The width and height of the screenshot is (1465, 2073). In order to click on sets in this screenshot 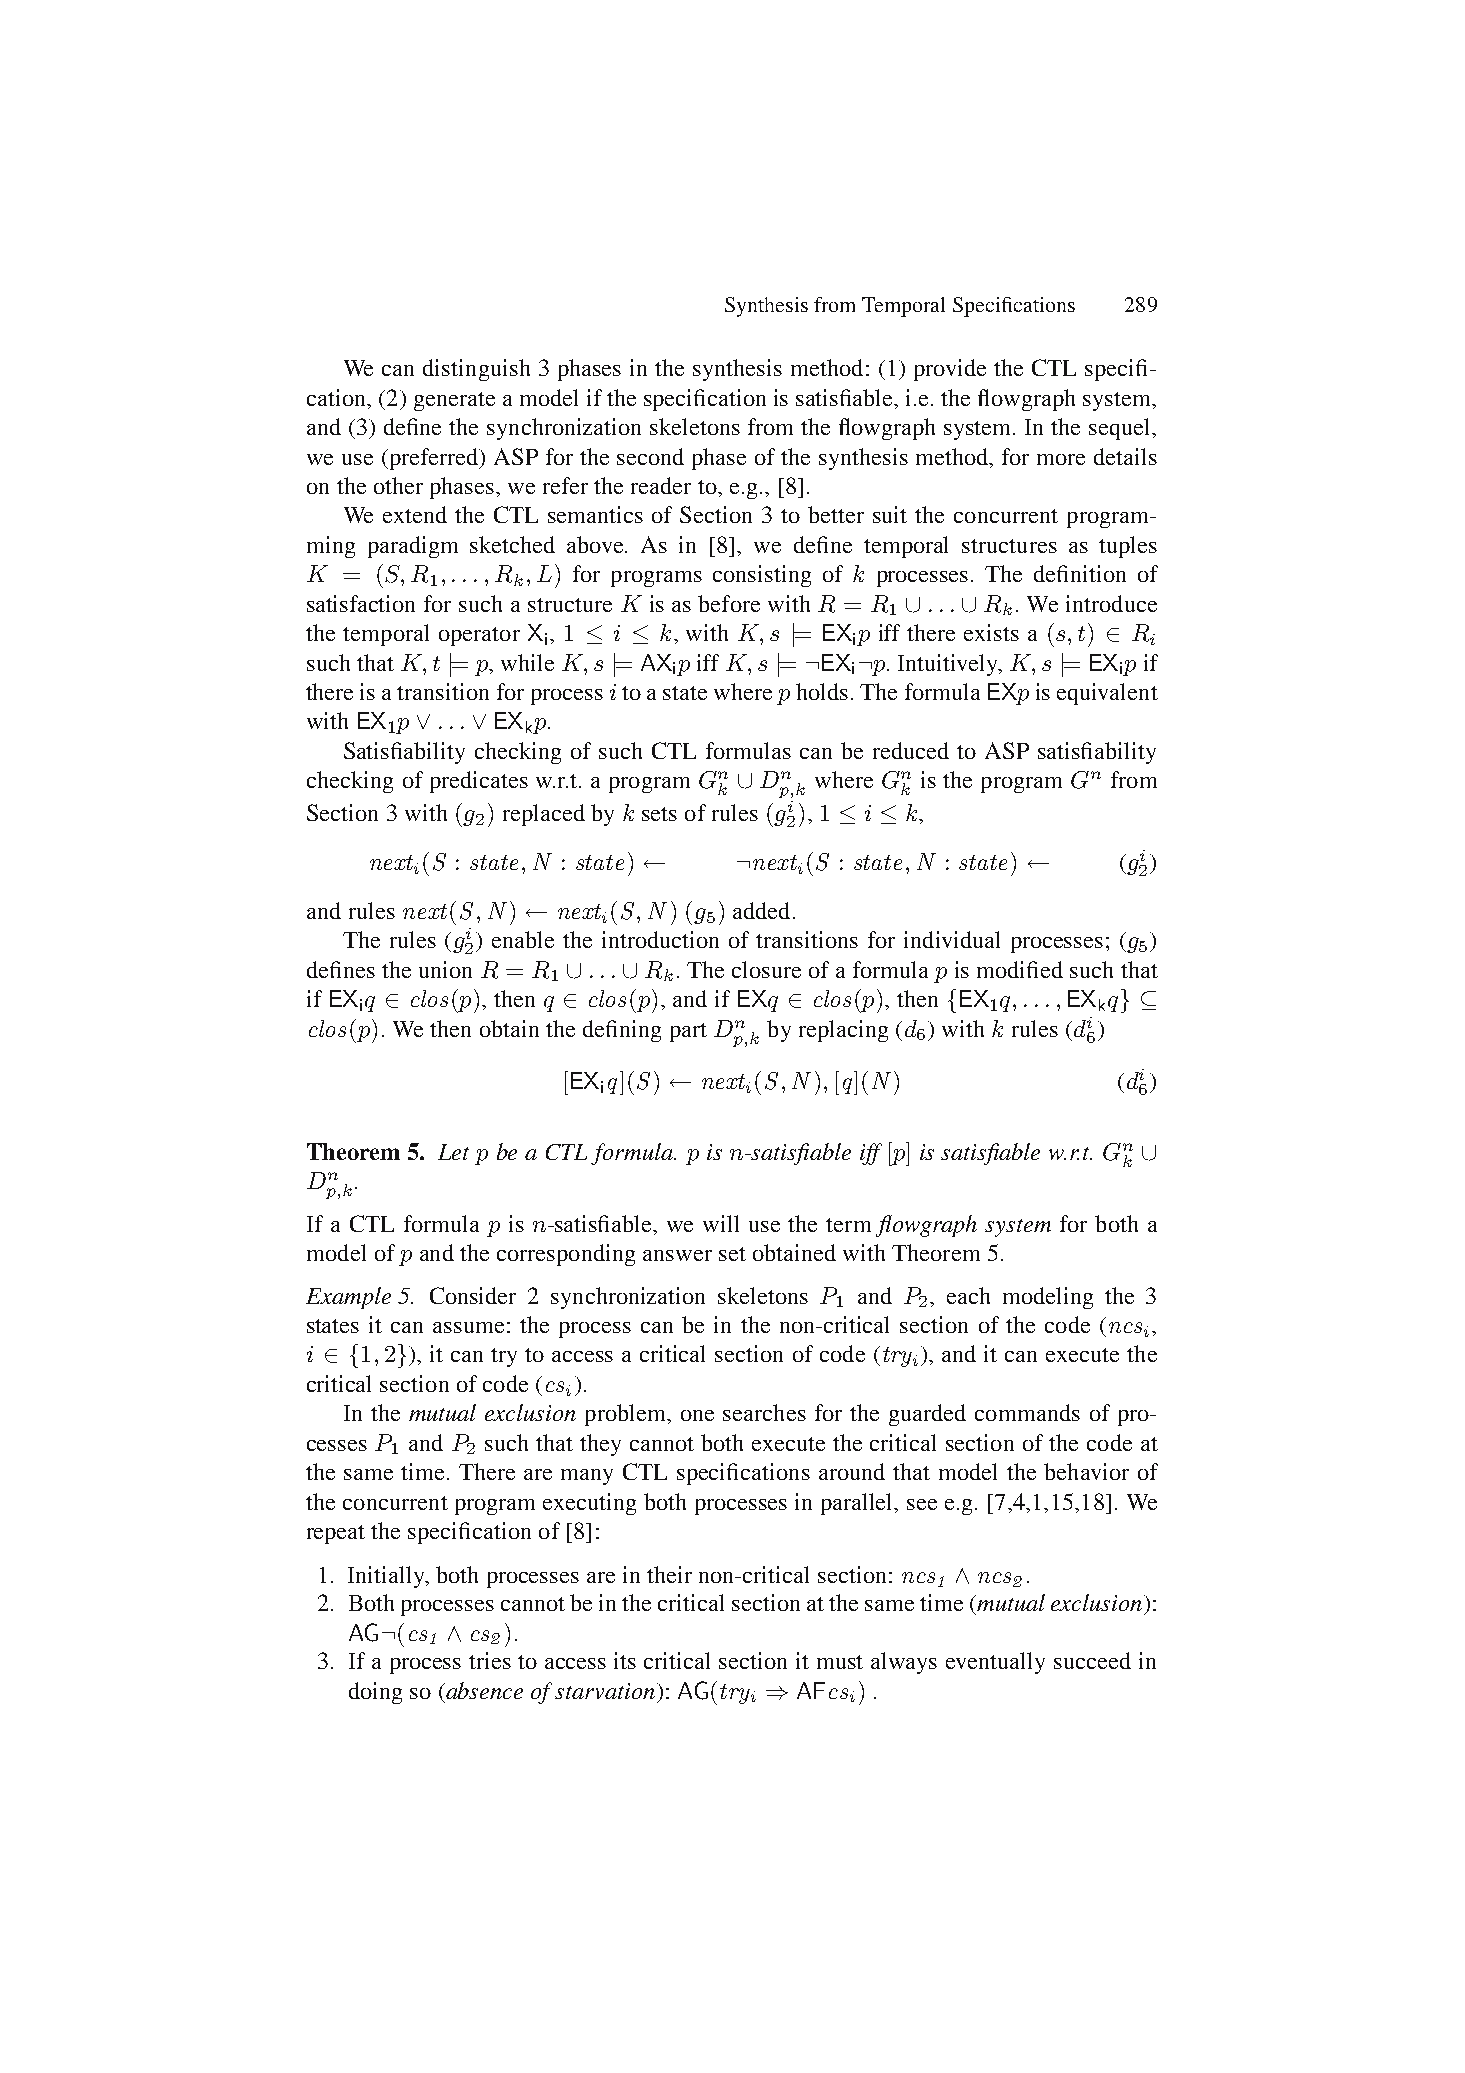, I will do `click(659, 814)`.
